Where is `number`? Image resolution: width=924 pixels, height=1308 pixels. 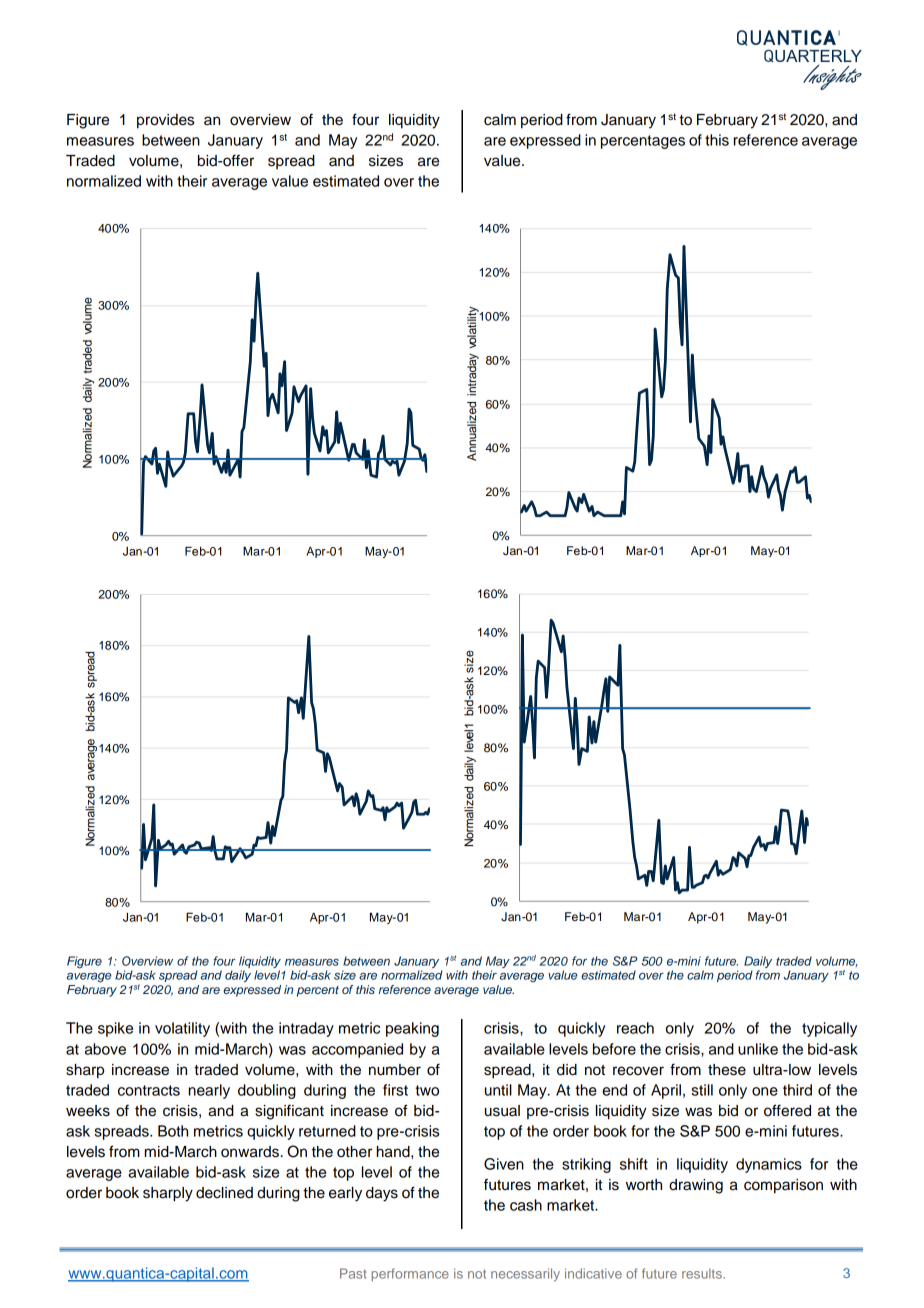
number is located at coordinates (395, 1070).
